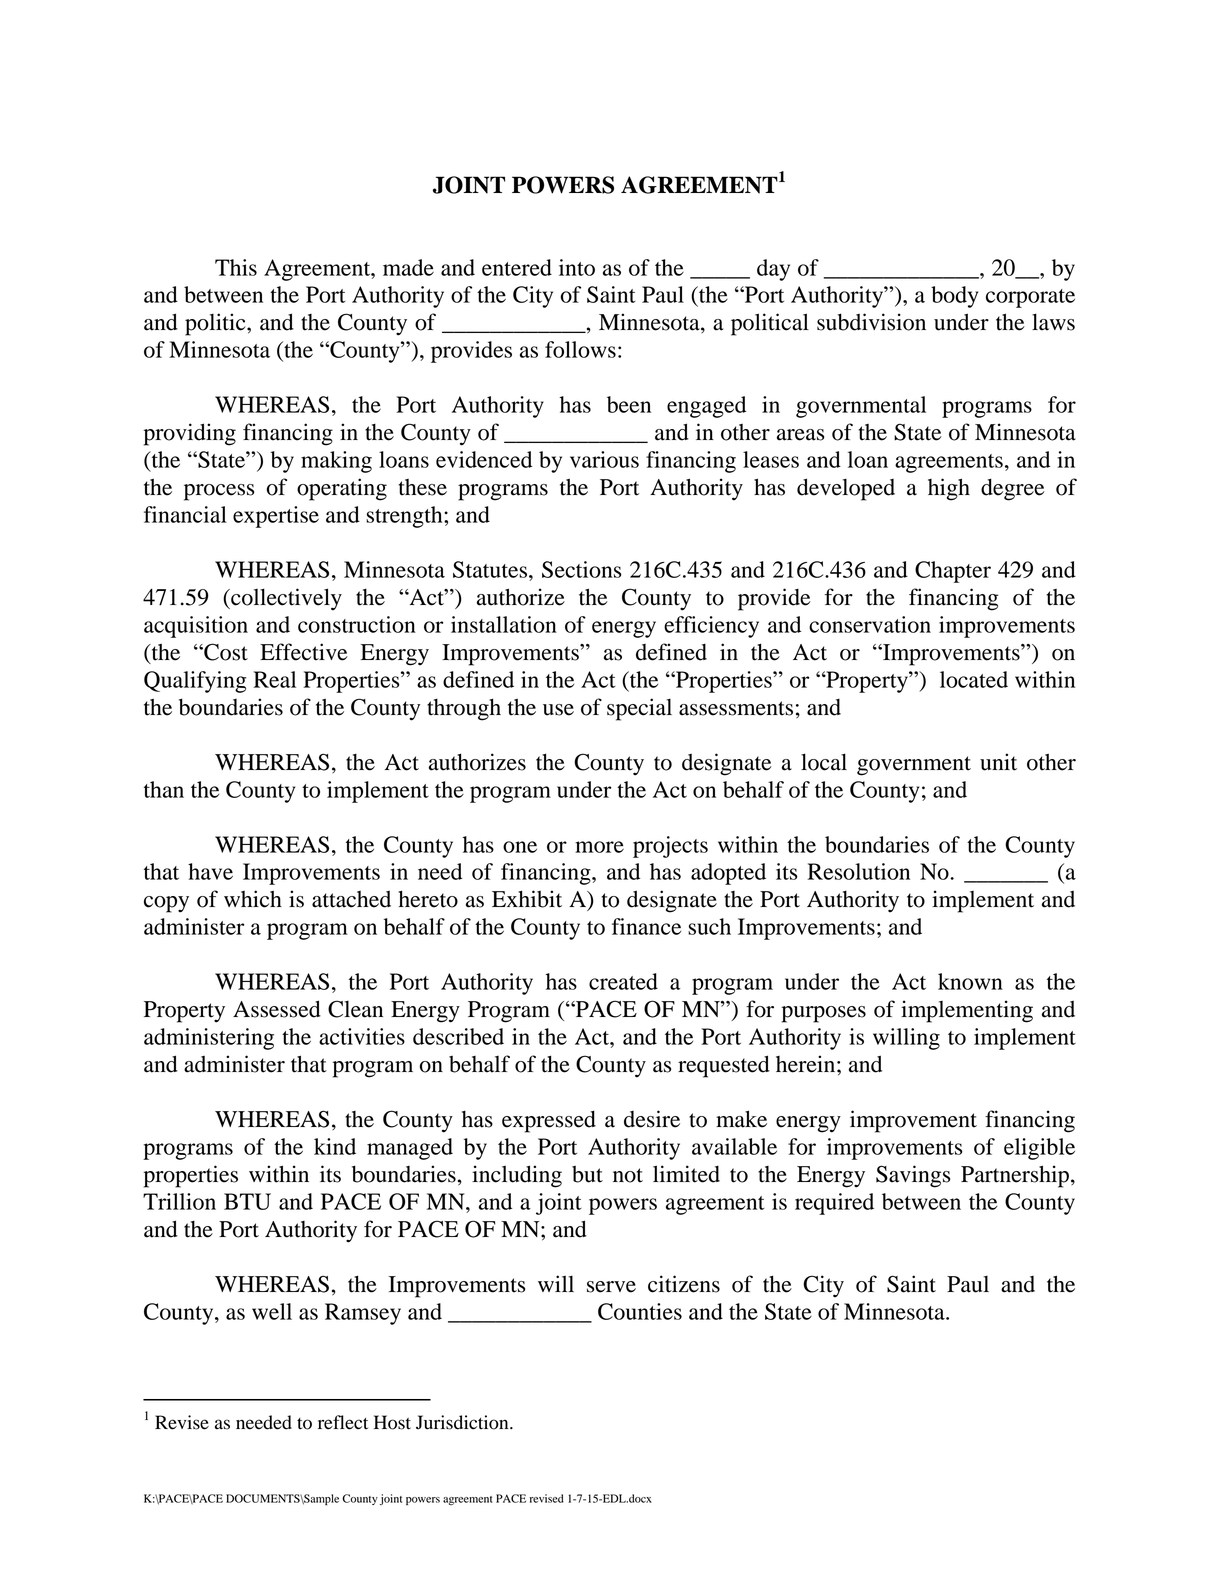 Image resolution: width=1219 pixels, height=1577 pixels. I want to click on body, so click(954, 297).
